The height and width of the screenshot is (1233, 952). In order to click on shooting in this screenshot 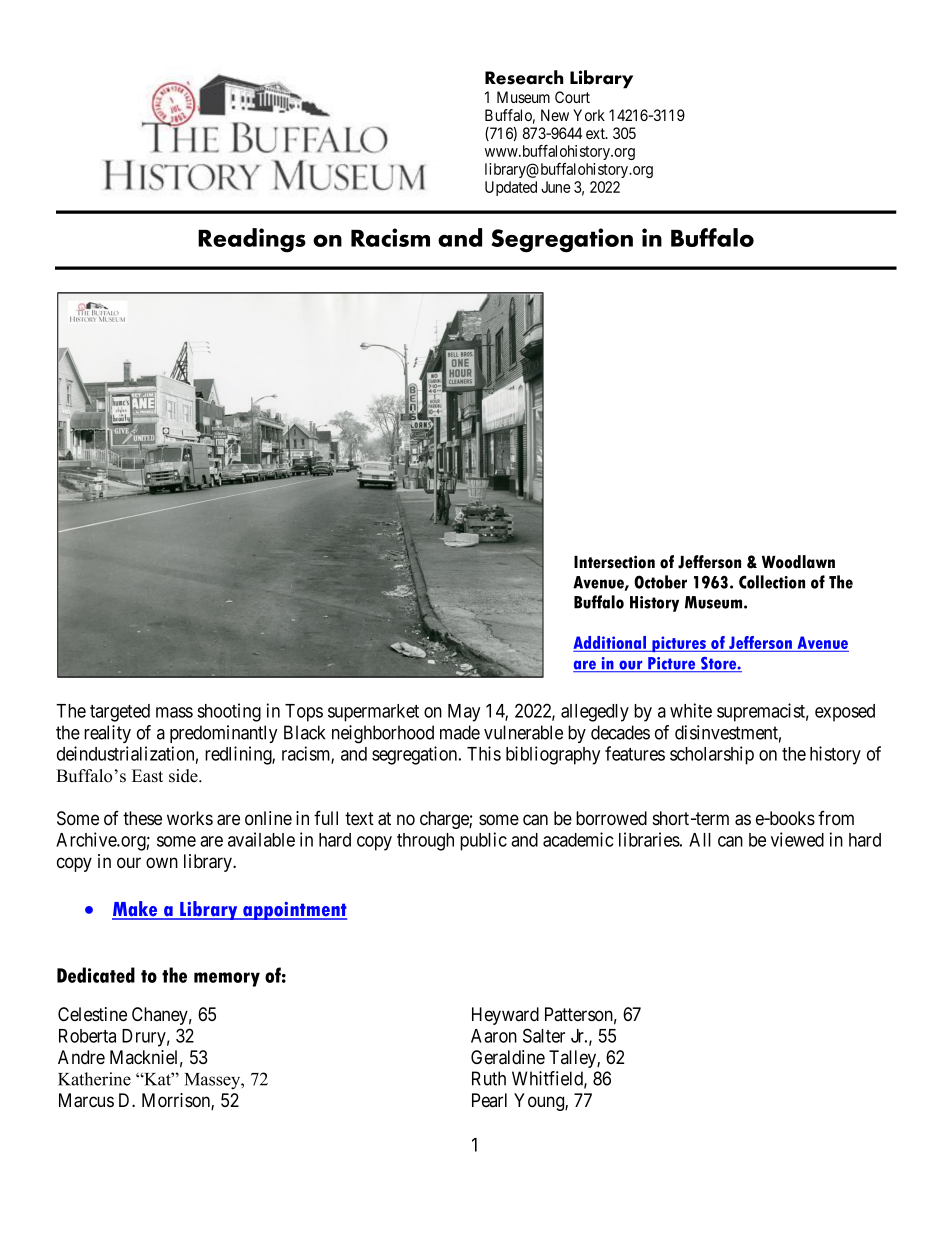, I will do `click(229, 712)`.
